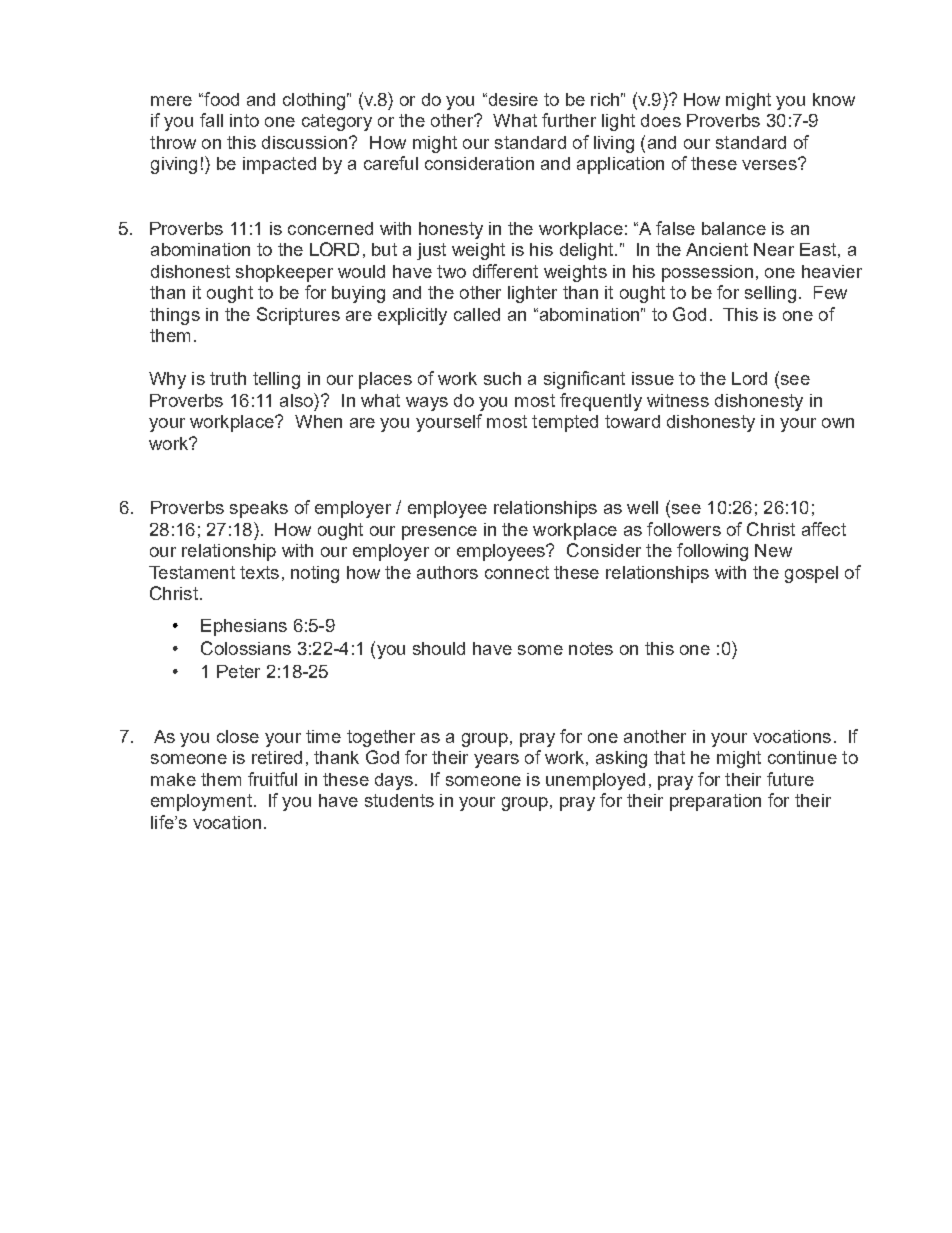  What do you see at coordinates (790, 779) in the document?
I see `future` at bounding box center [790, 779].
